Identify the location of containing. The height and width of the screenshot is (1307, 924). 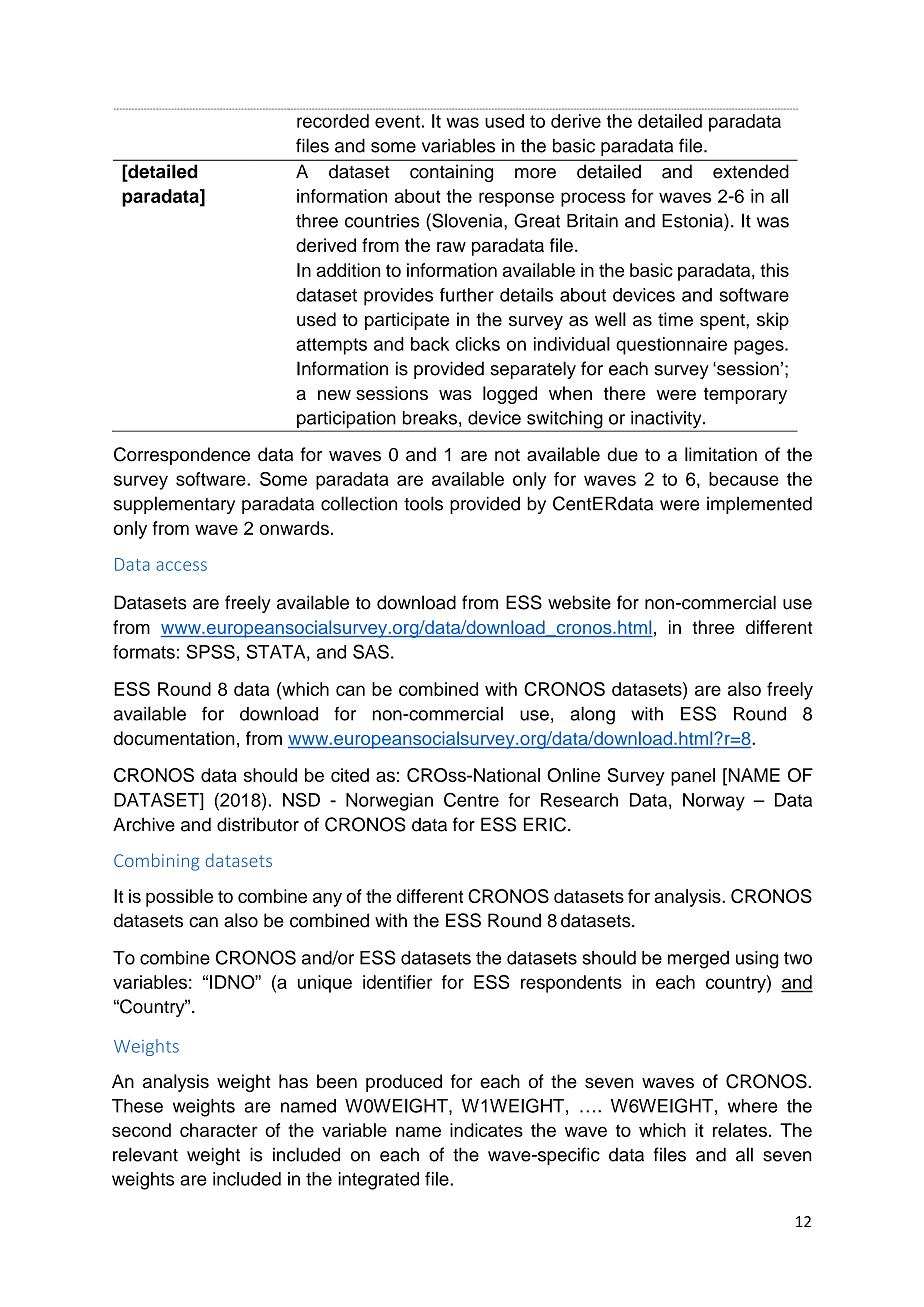
(451, 173).
